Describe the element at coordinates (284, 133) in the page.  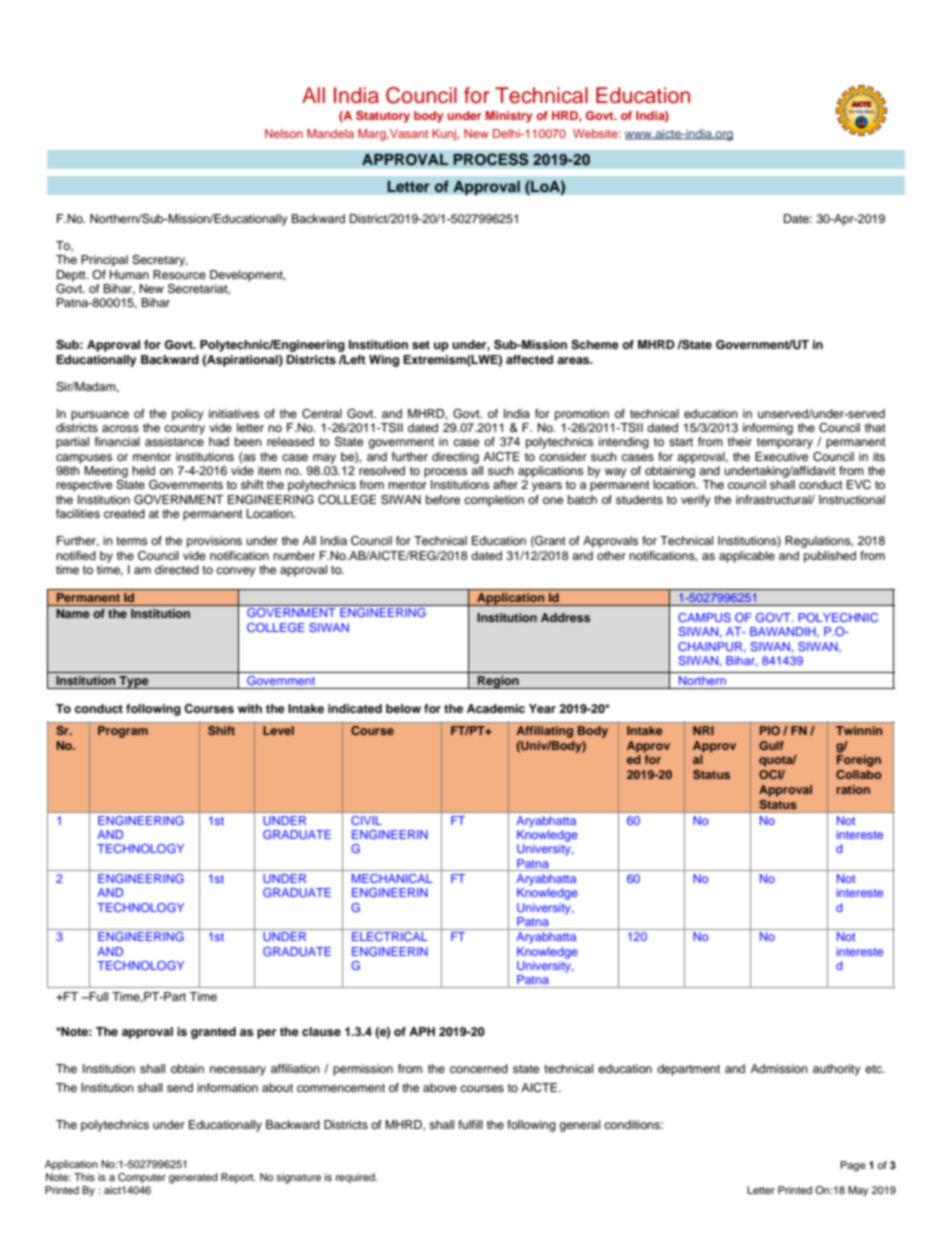
I see `Nelson` at that location.
